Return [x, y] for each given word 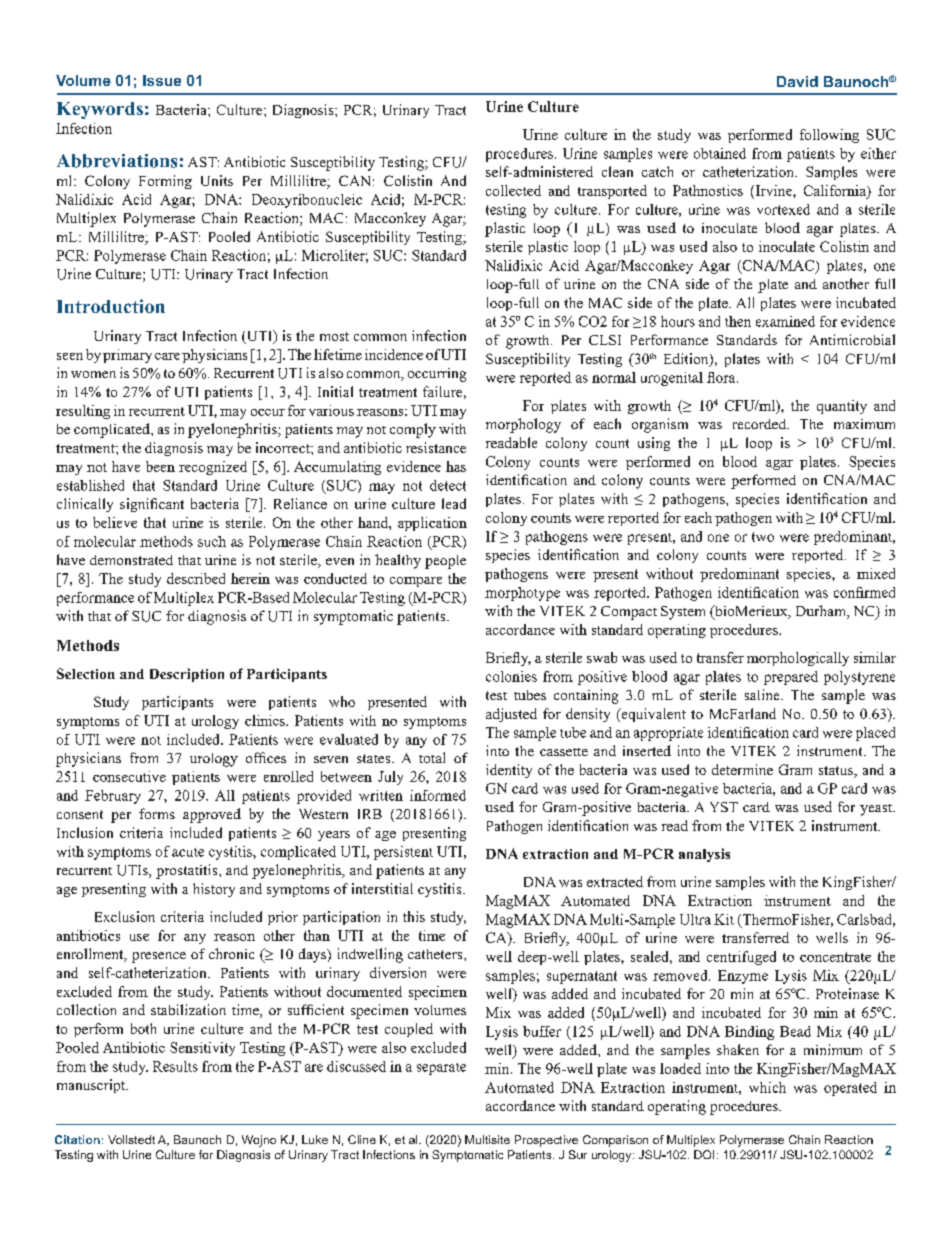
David [797, 81]
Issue [162, 80]
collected [513, 190]
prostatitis [188, 871]
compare [416, 582]
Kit [724, 919]
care [167, 356]
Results [175, 1066]
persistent [403, 853]
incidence [394, 354]
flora [722, 377]
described [196, 578]
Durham [822, 612]
